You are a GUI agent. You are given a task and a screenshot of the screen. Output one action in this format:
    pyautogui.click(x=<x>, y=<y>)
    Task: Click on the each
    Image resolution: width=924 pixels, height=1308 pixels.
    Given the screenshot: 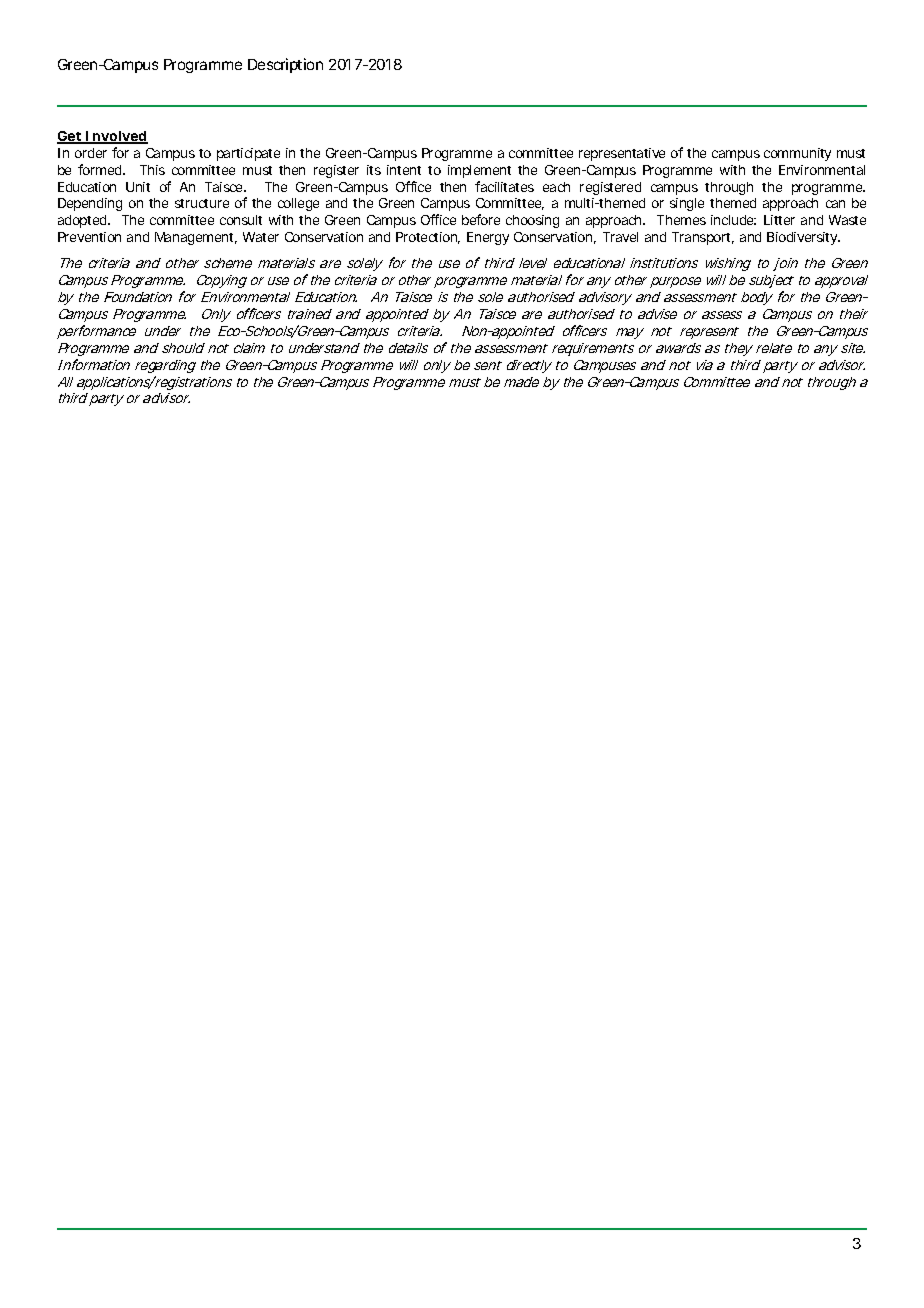 What is the action you would take?
    pyautogui.click(x=556, y=187)
